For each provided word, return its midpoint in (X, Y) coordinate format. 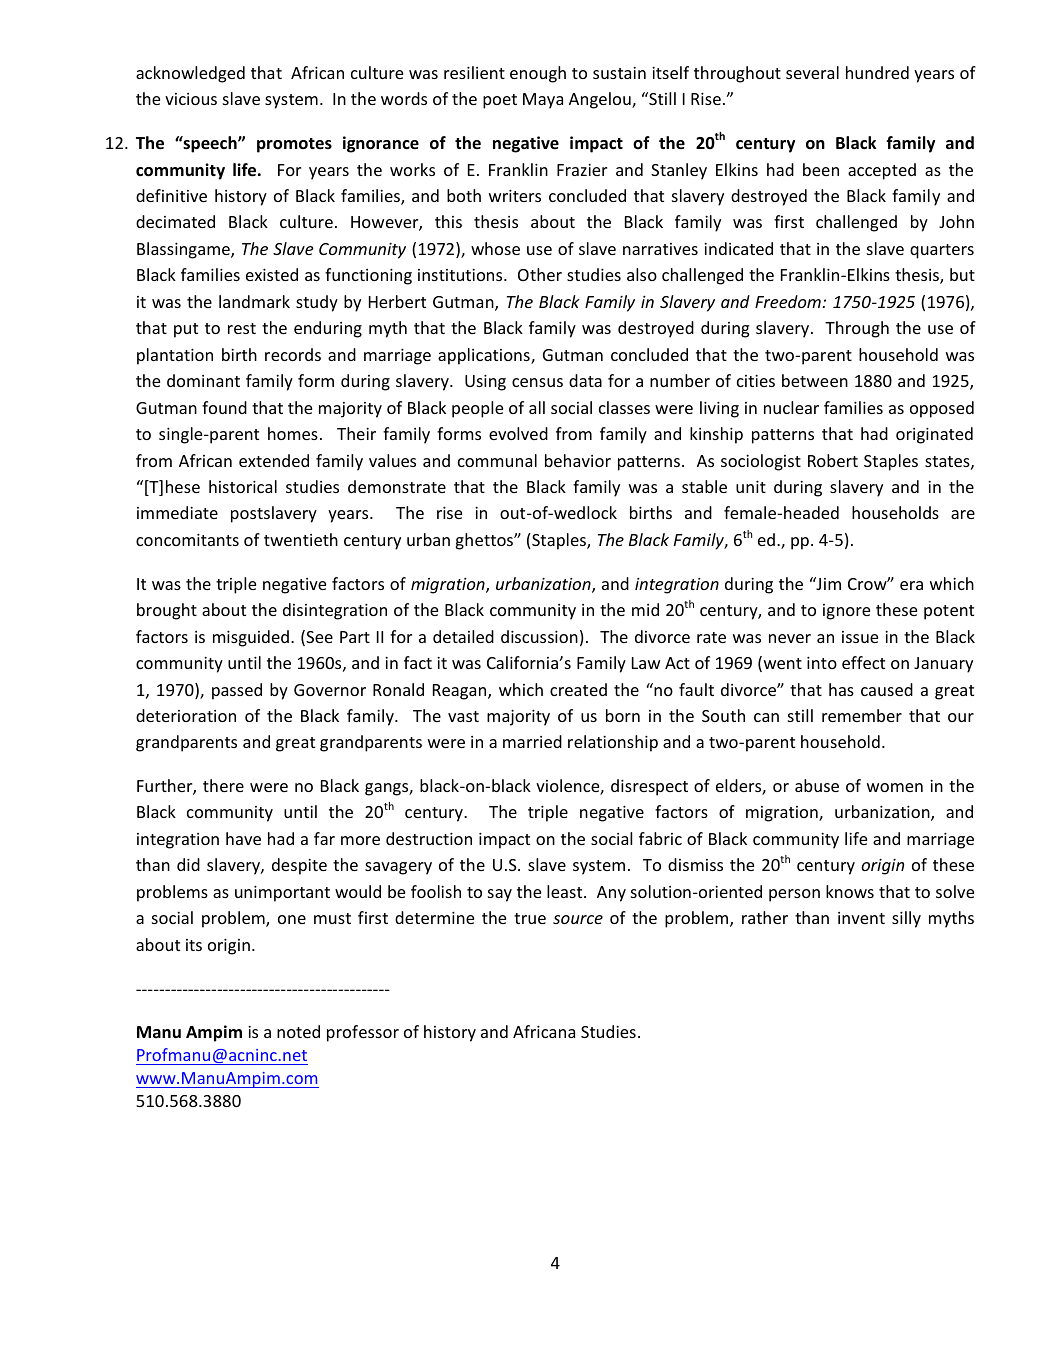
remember (862, 715)
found (224, 407)
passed (237, 691)
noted (298, 1031)
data (585, 380)
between (815, 380)
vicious (191, 99)
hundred (877, 72)
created (578, 689)
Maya (543, 101)
